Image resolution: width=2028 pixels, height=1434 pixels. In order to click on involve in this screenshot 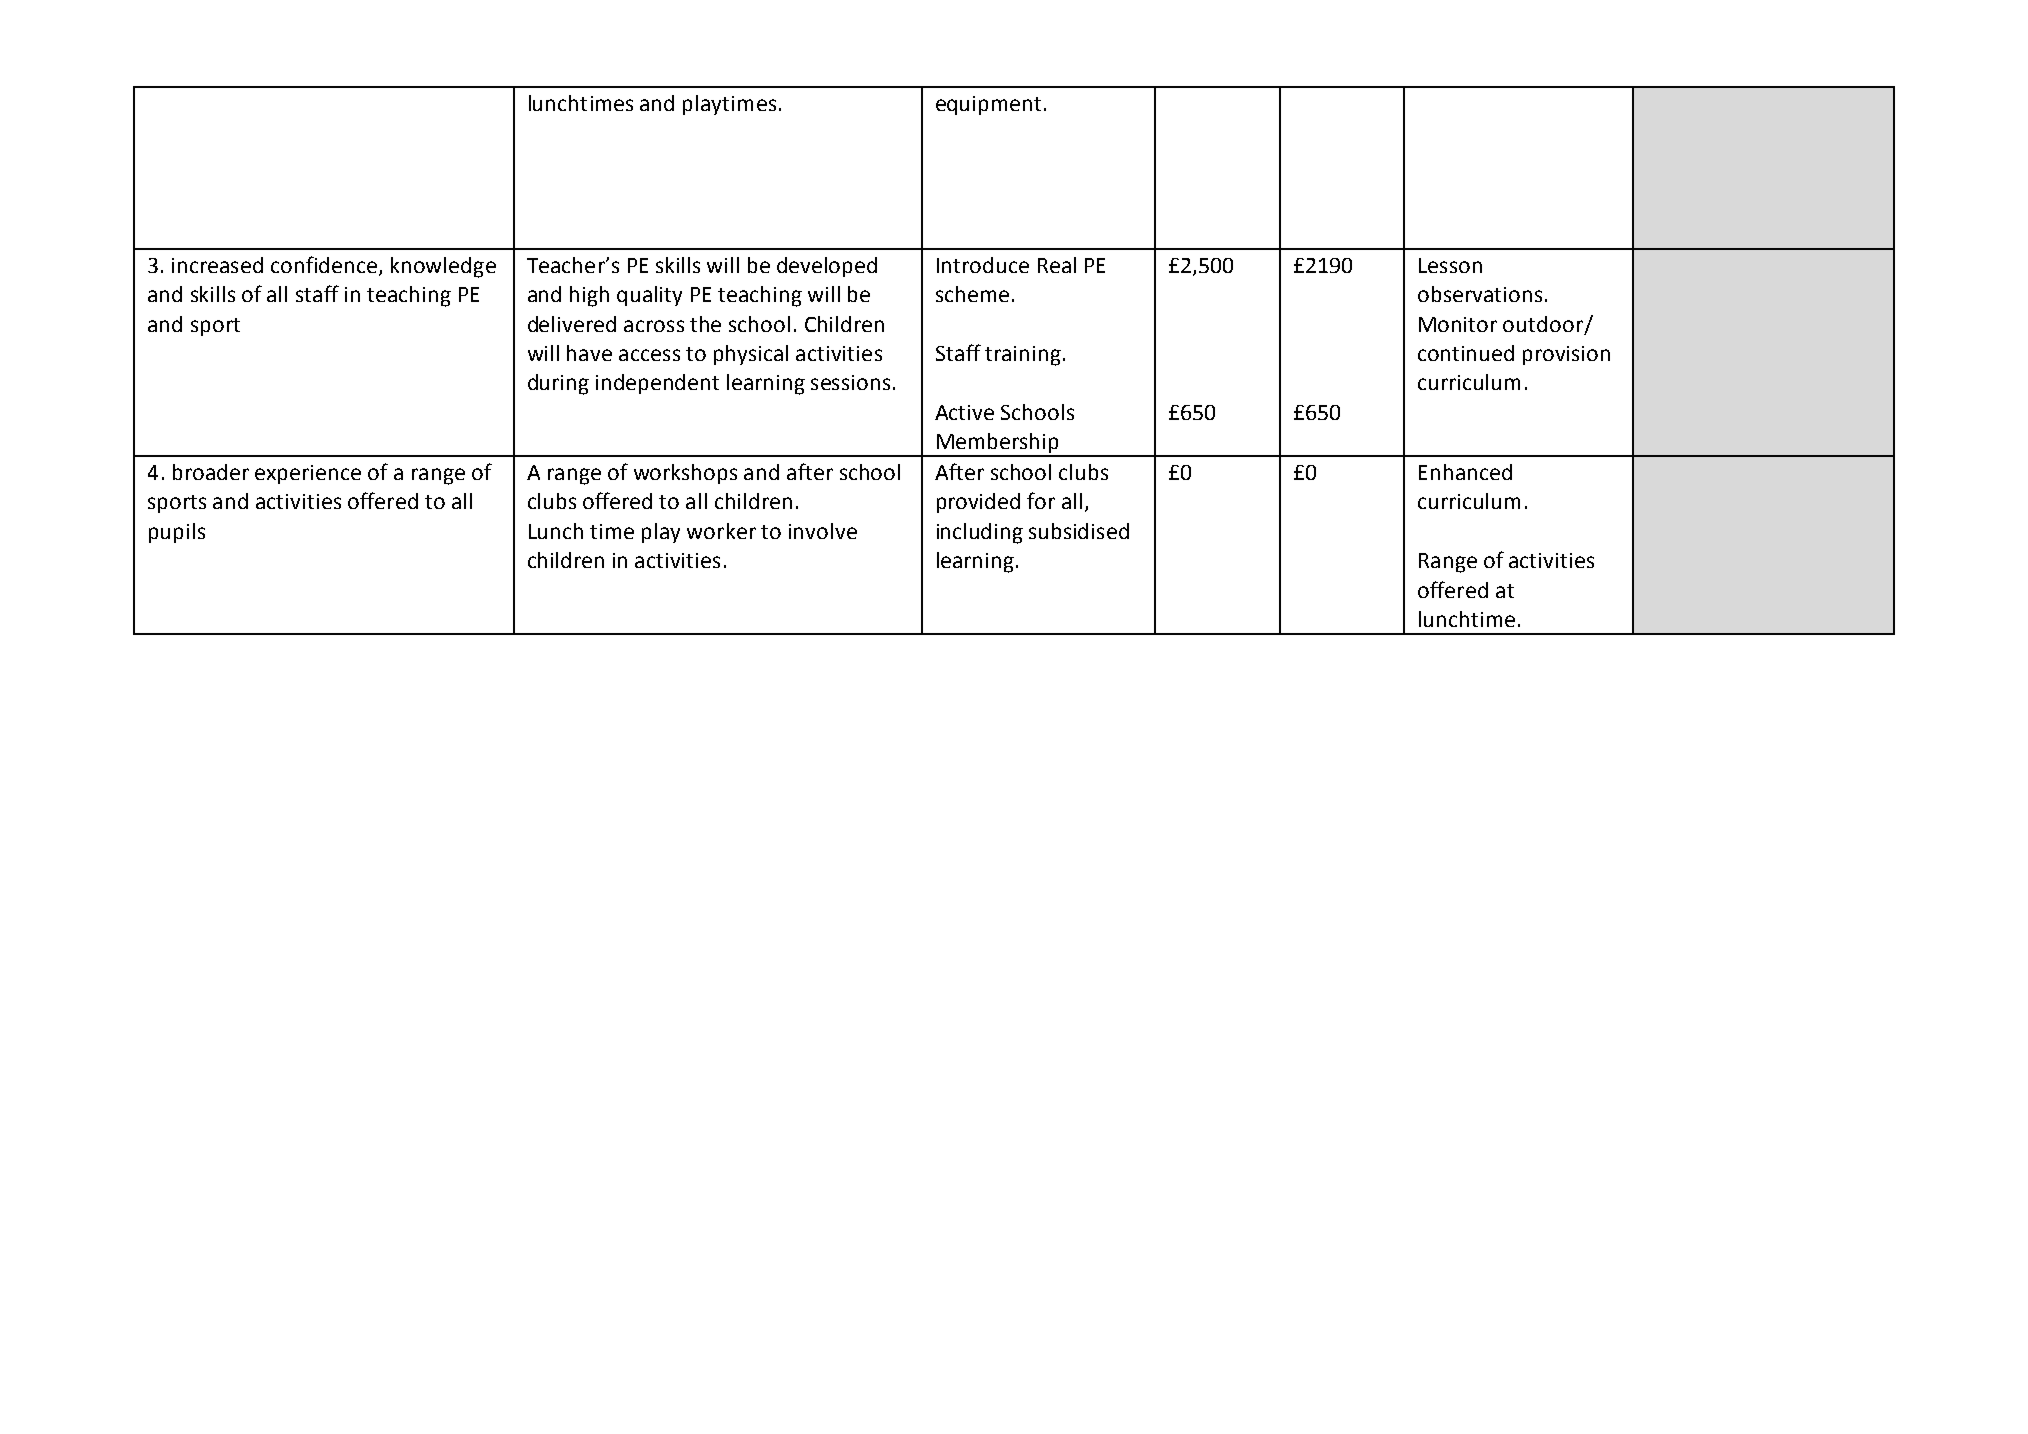, I will do `click(823, 531)`.
